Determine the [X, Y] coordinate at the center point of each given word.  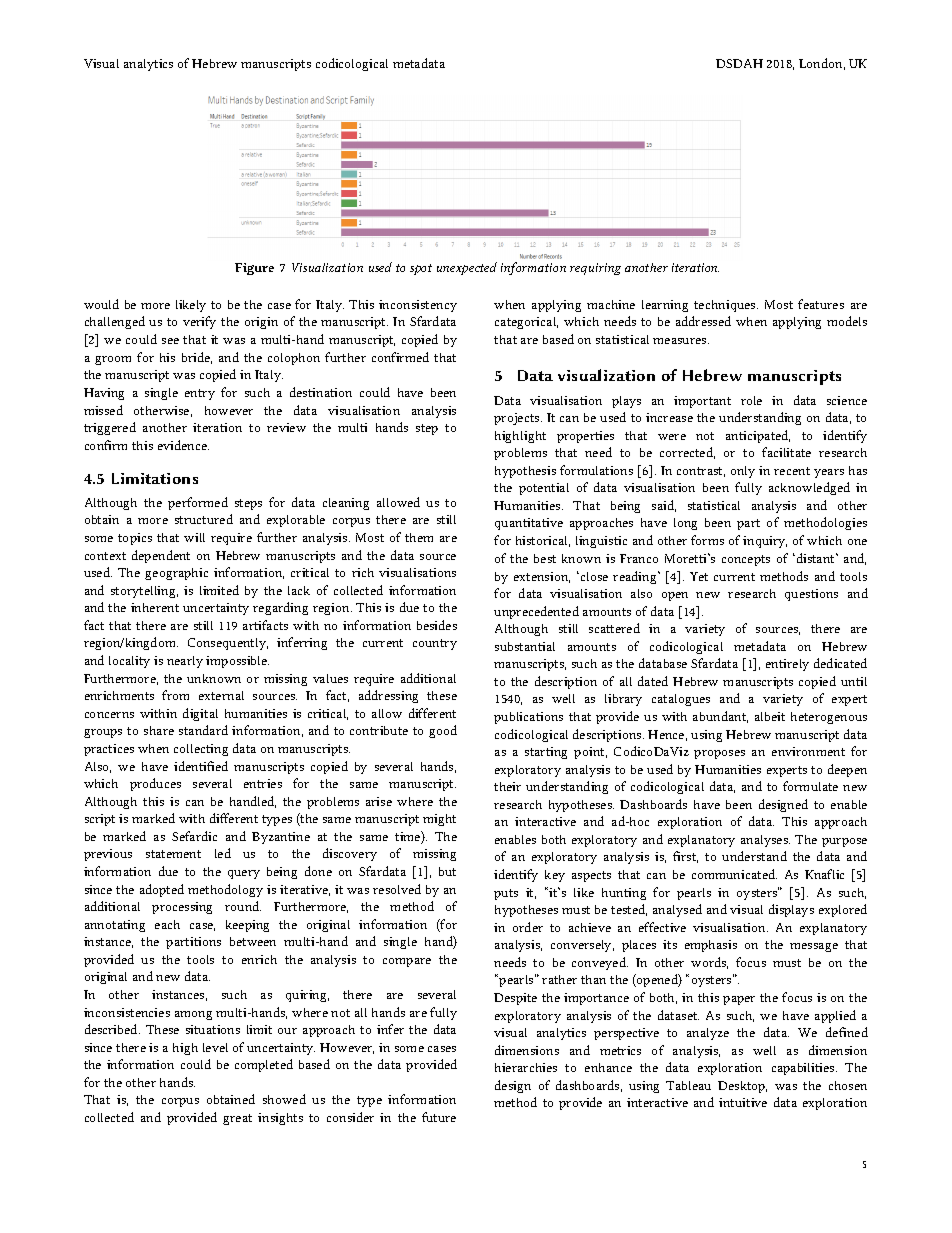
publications [528, 718]
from [175, 695]
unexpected [467, 268]
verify [199, 322]
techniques [726, 306]
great [237, 1119]
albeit [770, 716]
